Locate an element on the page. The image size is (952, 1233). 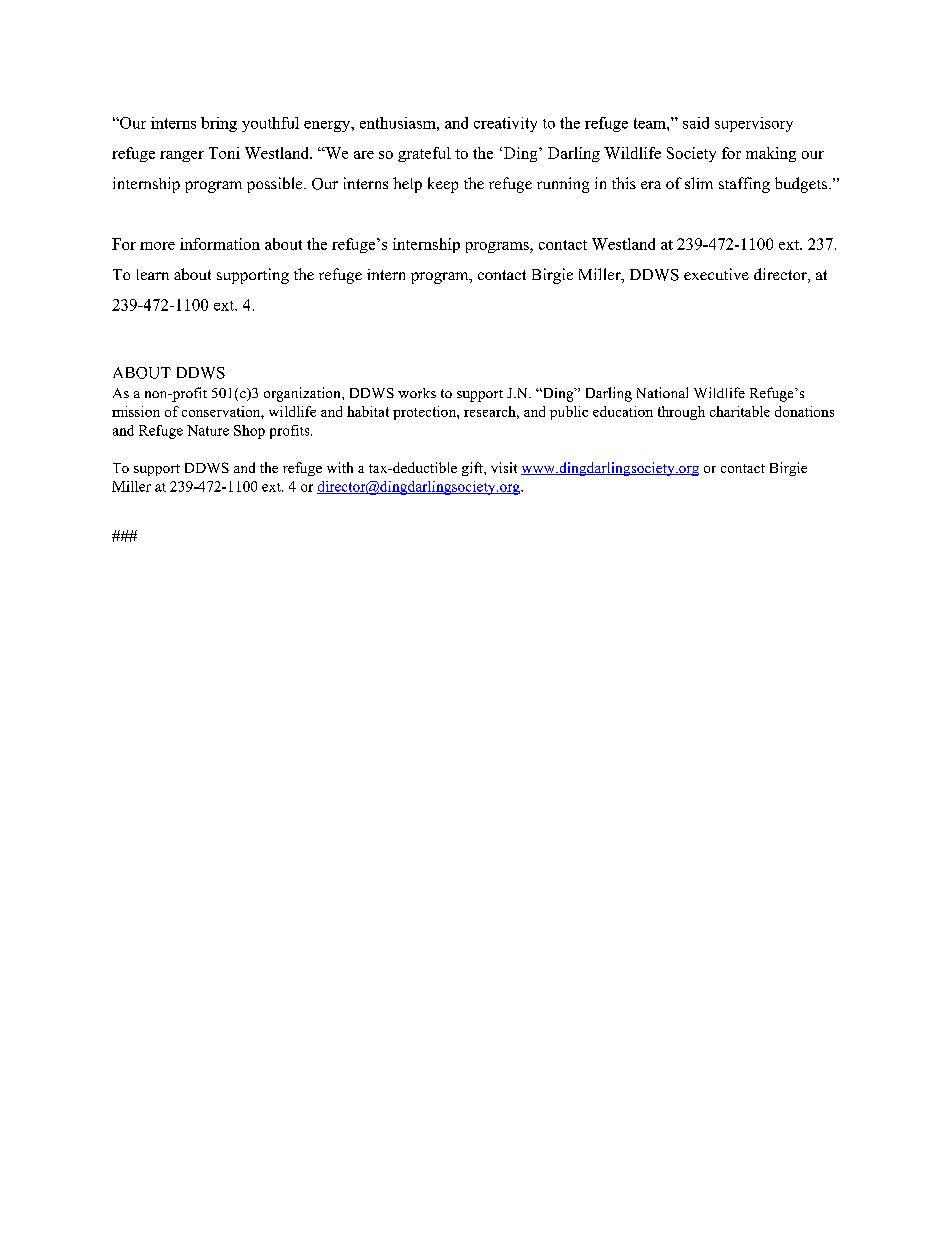
creativity is located at coordinates (505, 124).
